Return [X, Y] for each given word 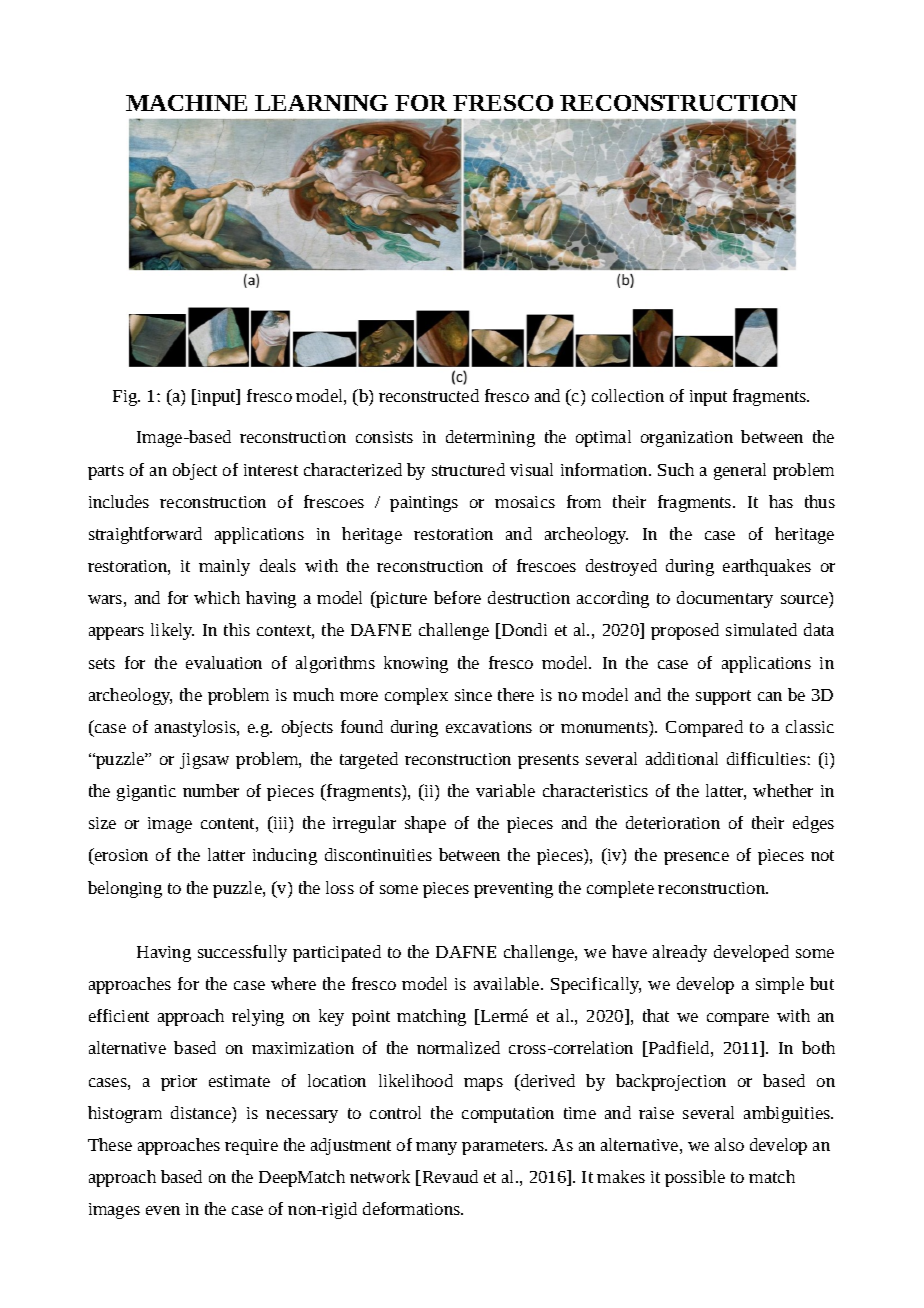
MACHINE [186, 103]
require [251, 1147]
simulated [761, 629]
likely [172, 631]
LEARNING [321, 103]
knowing [416, 664]
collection [628, 395]
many [436, 1148]
